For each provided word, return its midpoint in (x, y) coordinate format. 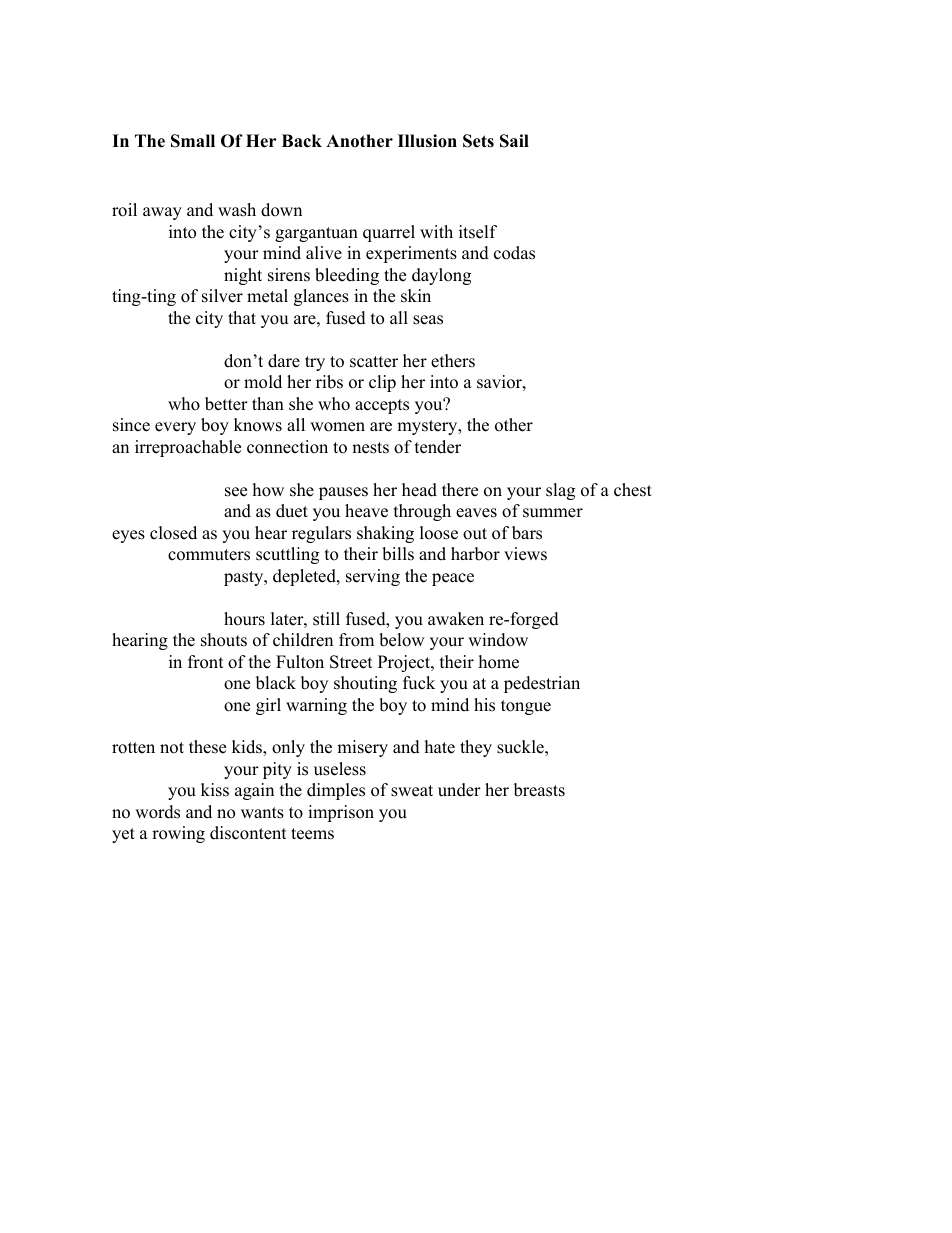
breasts (539, 790)
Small (193, 141)
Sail (514, 141)
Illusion (427, 141)
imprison (341, 813)
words (157, 812)
